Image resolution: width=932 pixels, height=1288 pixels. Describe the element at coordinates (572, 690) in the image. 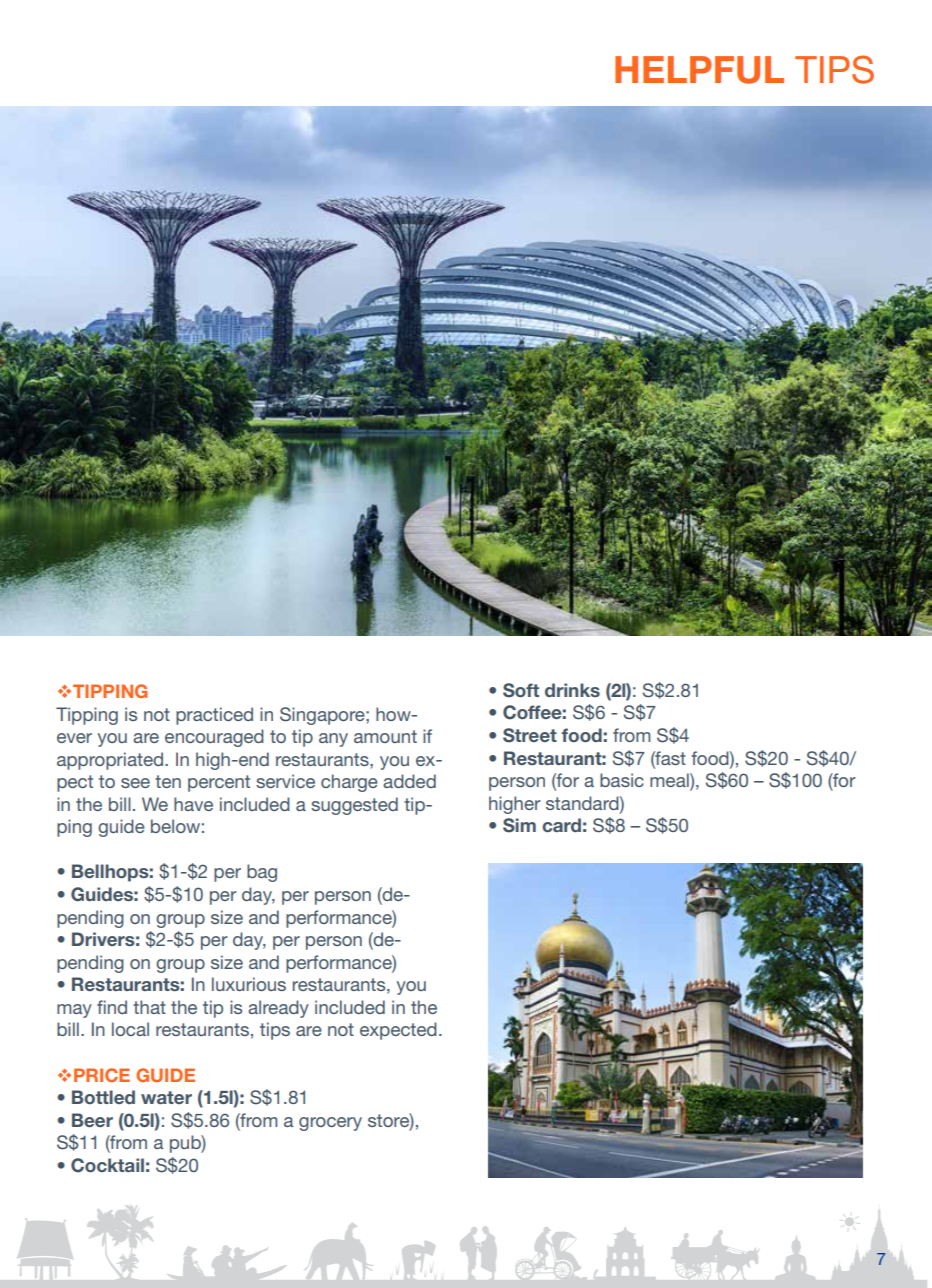

I see `drinks` at that location.
